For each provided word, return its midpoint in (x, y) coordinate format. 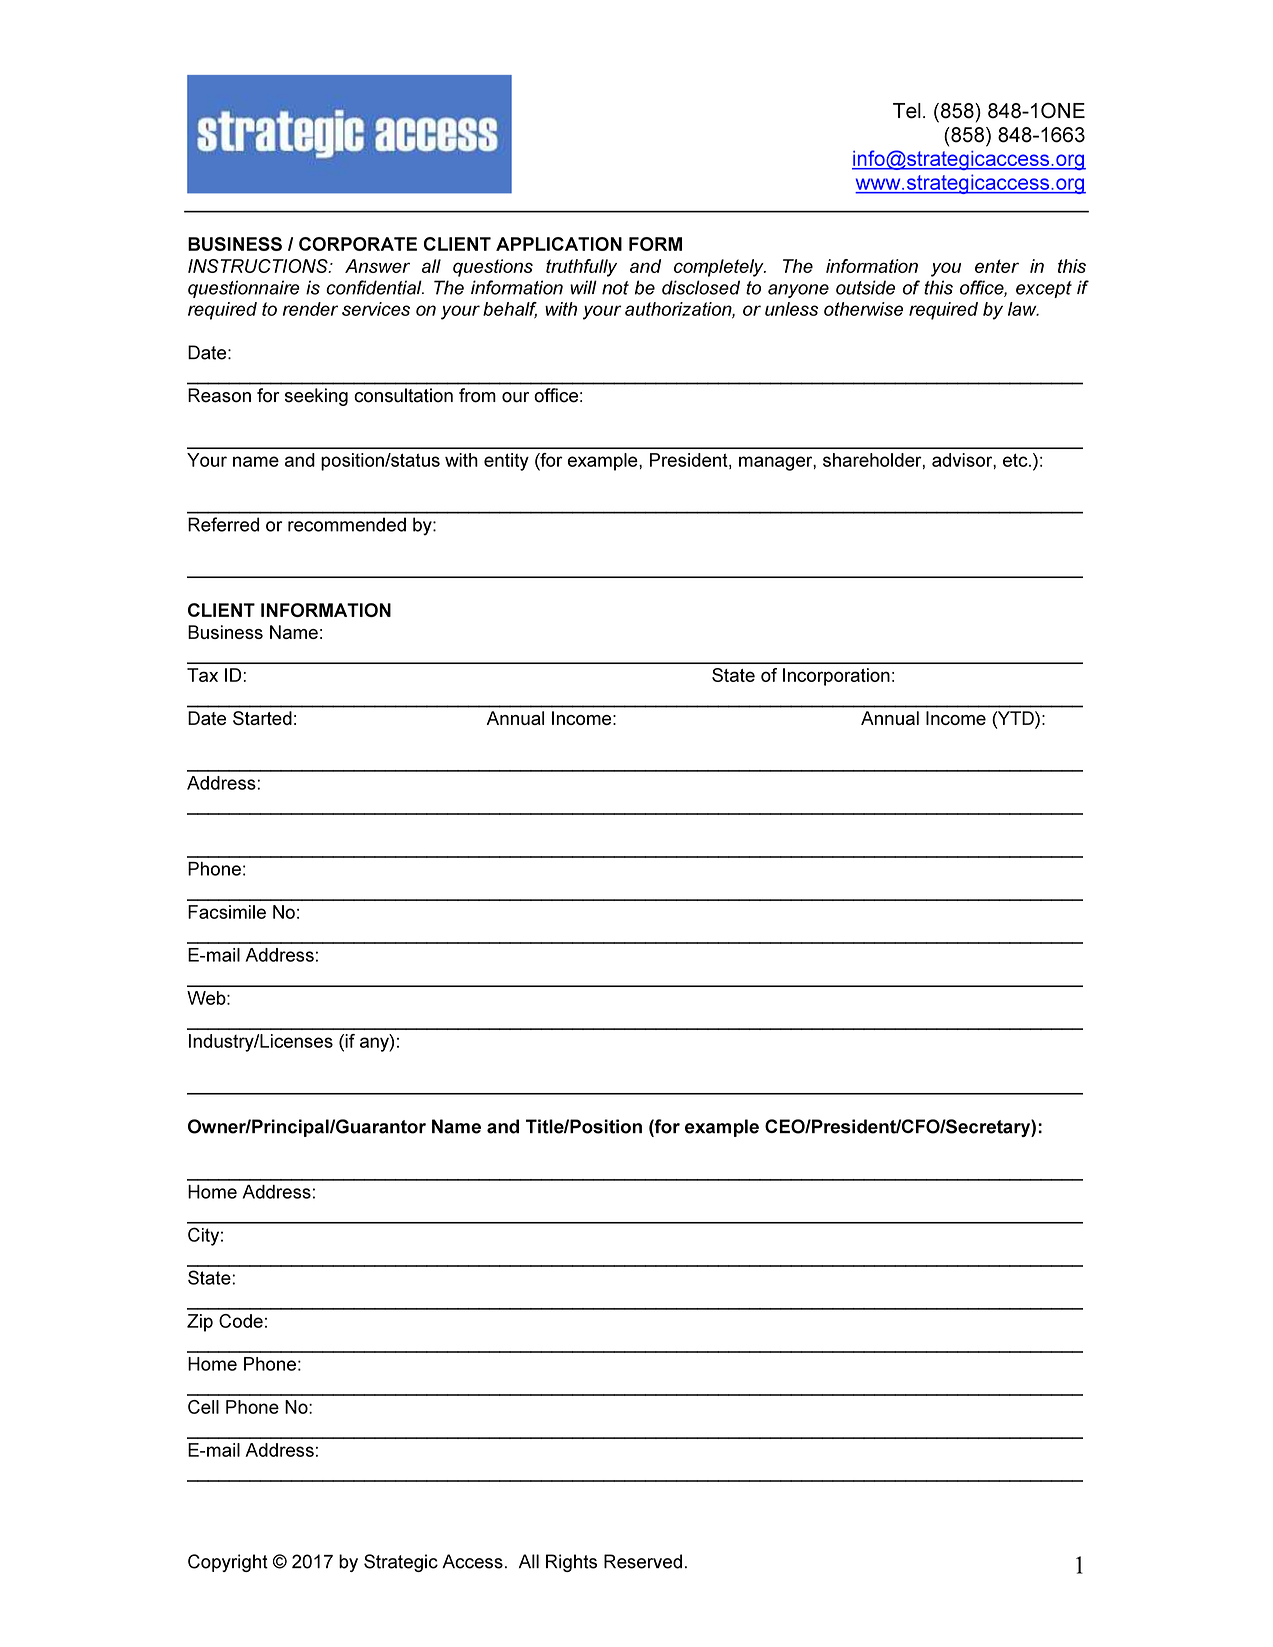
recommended (347, 524)
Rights (571, 1563)
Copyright (228, 1563)
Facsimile (227, 912)
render (310, 309)
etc (1016, 460)
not (615, 288)
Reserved (643, 1561)
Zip (200, 1323)
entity (506, 462)
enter (997, 266)
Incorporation (836, 677)
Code (241, 1321)
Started (262, 718)
